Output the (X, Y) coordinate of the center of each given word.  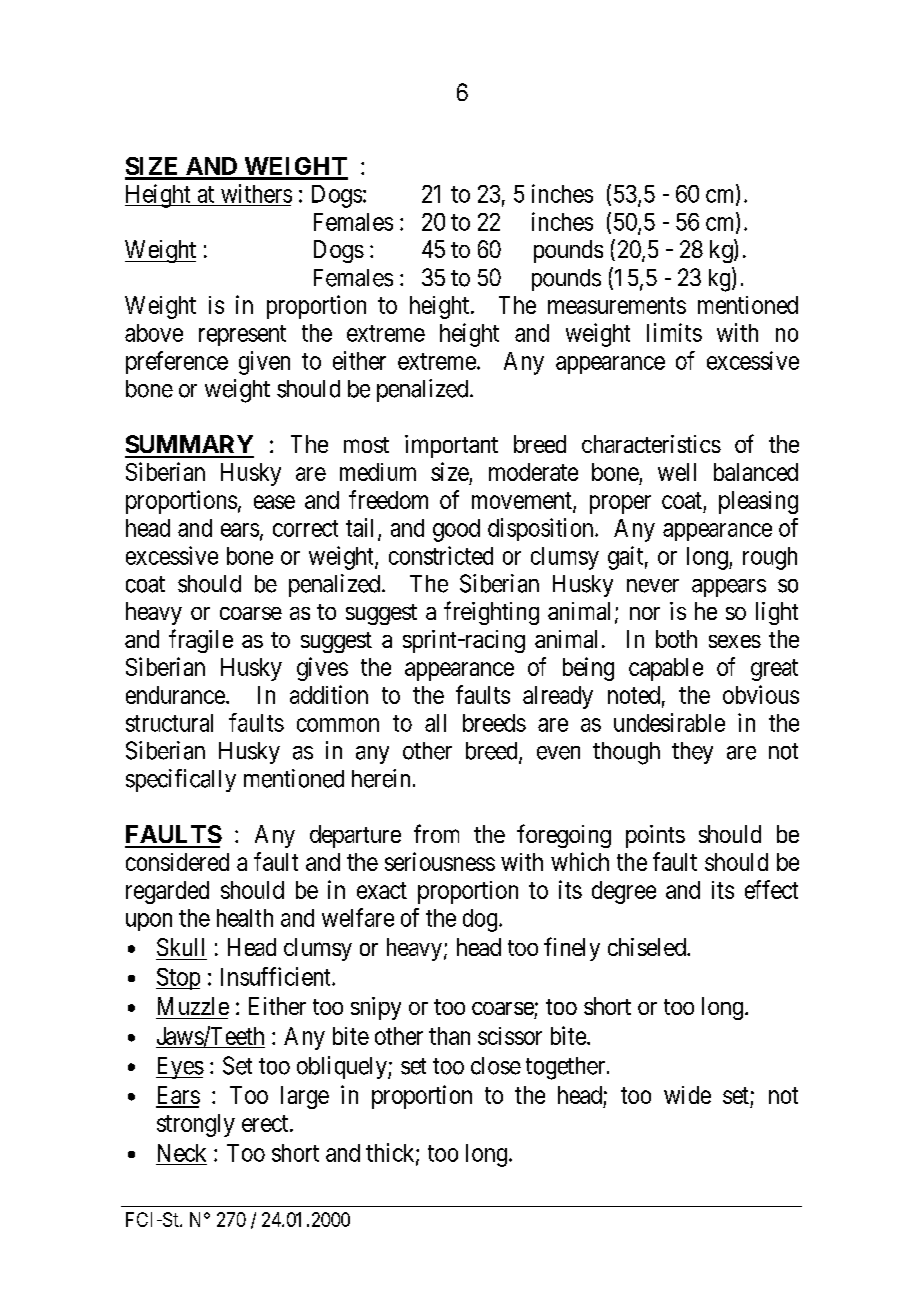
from (436, 833)
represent (242, 335)
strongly (196, 1125)
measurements (617, 305)
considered (177, 862)
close (496, 1066)
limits (674, 332)
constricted (441, 555)
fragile (201, 641)
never (653, 586)
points (655, 836)
